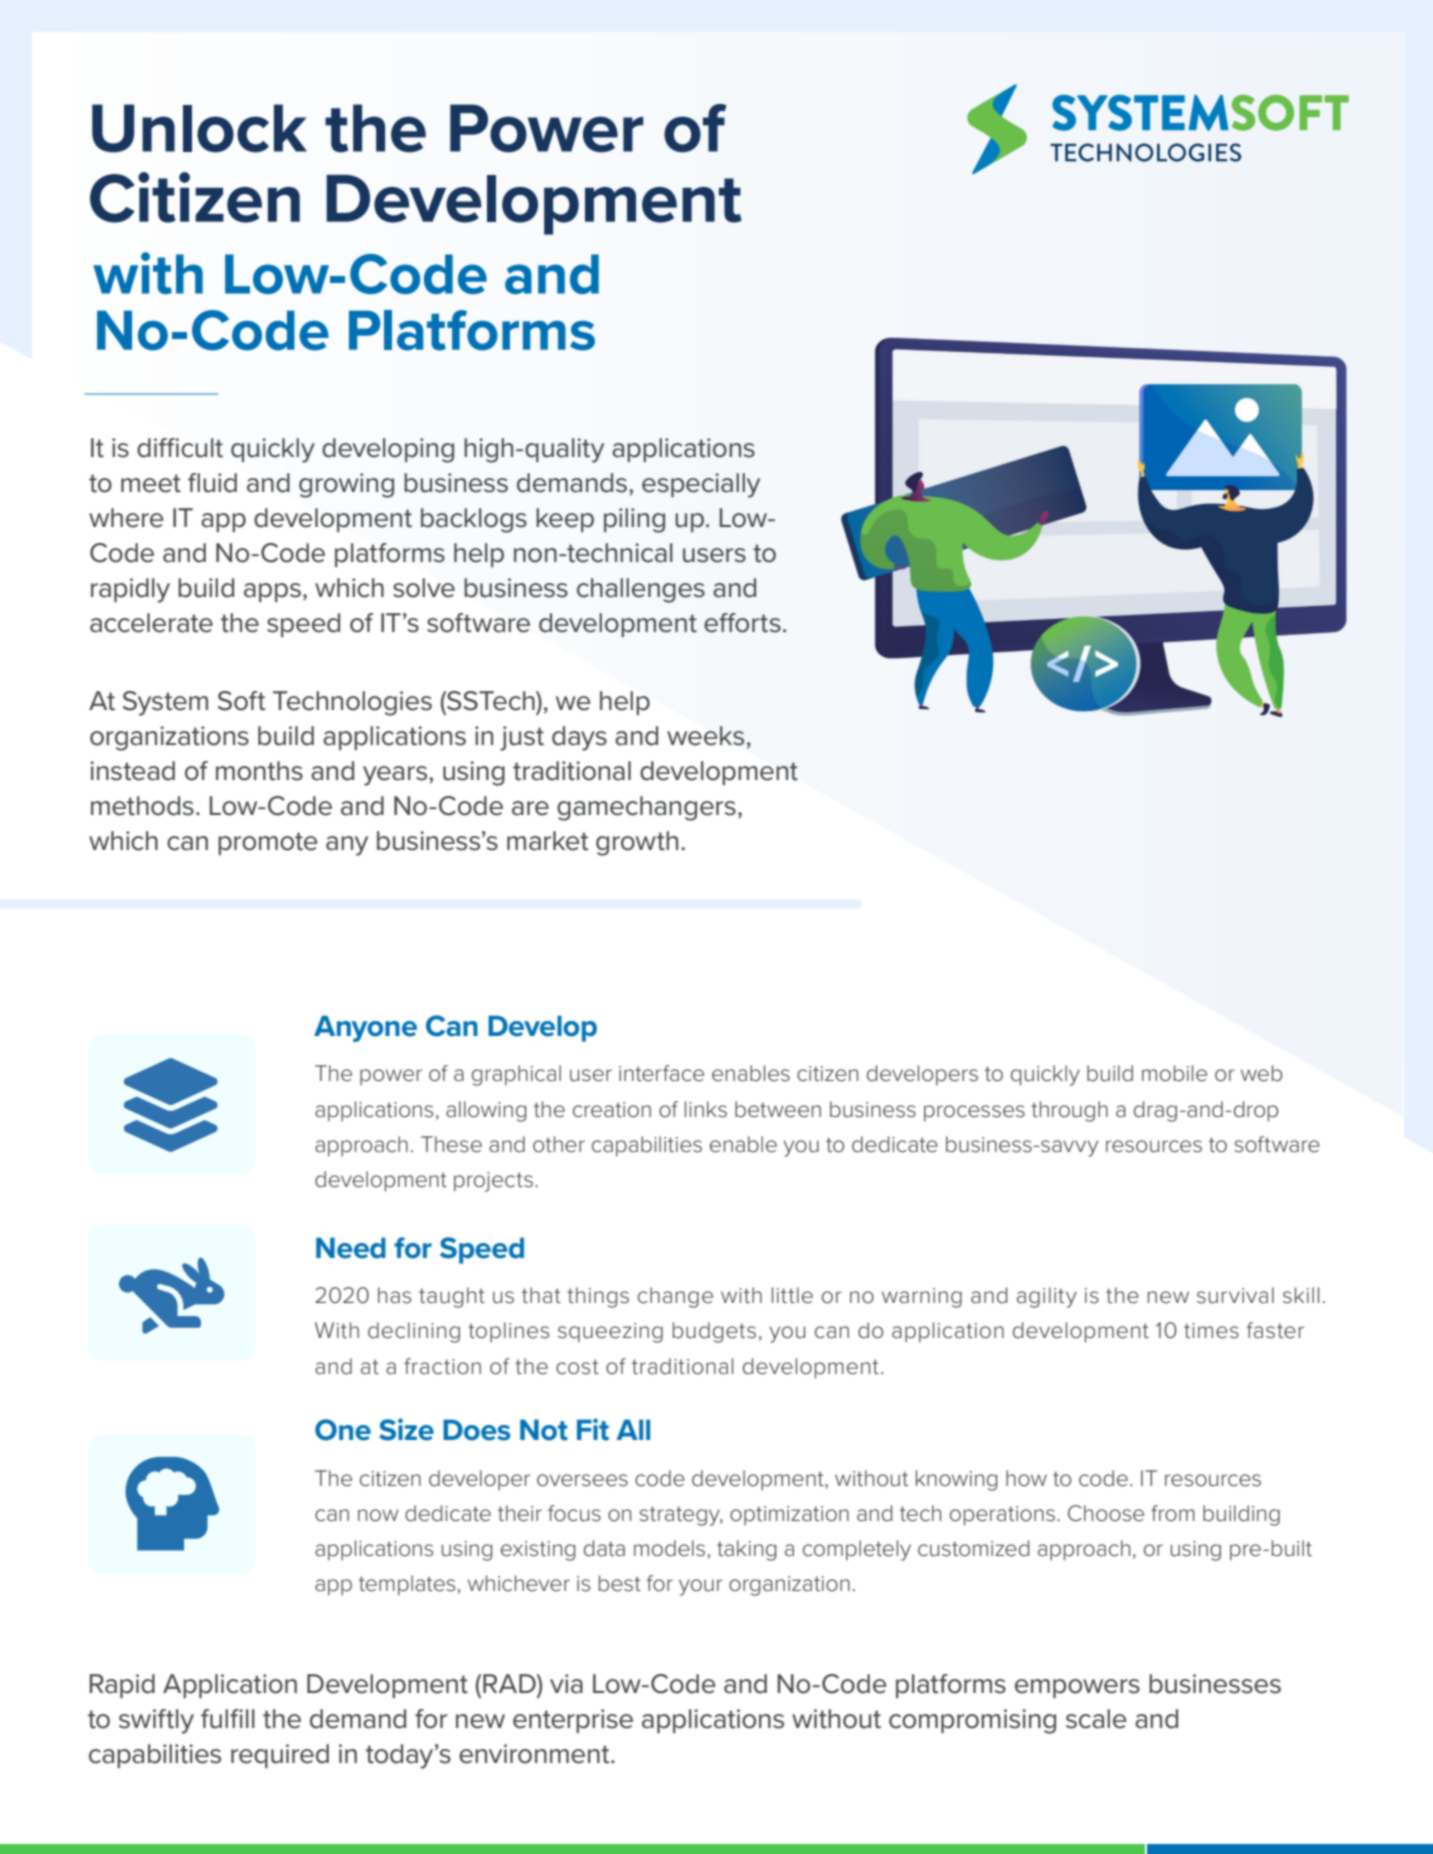  I want to click on growth, so click(637, 843).
